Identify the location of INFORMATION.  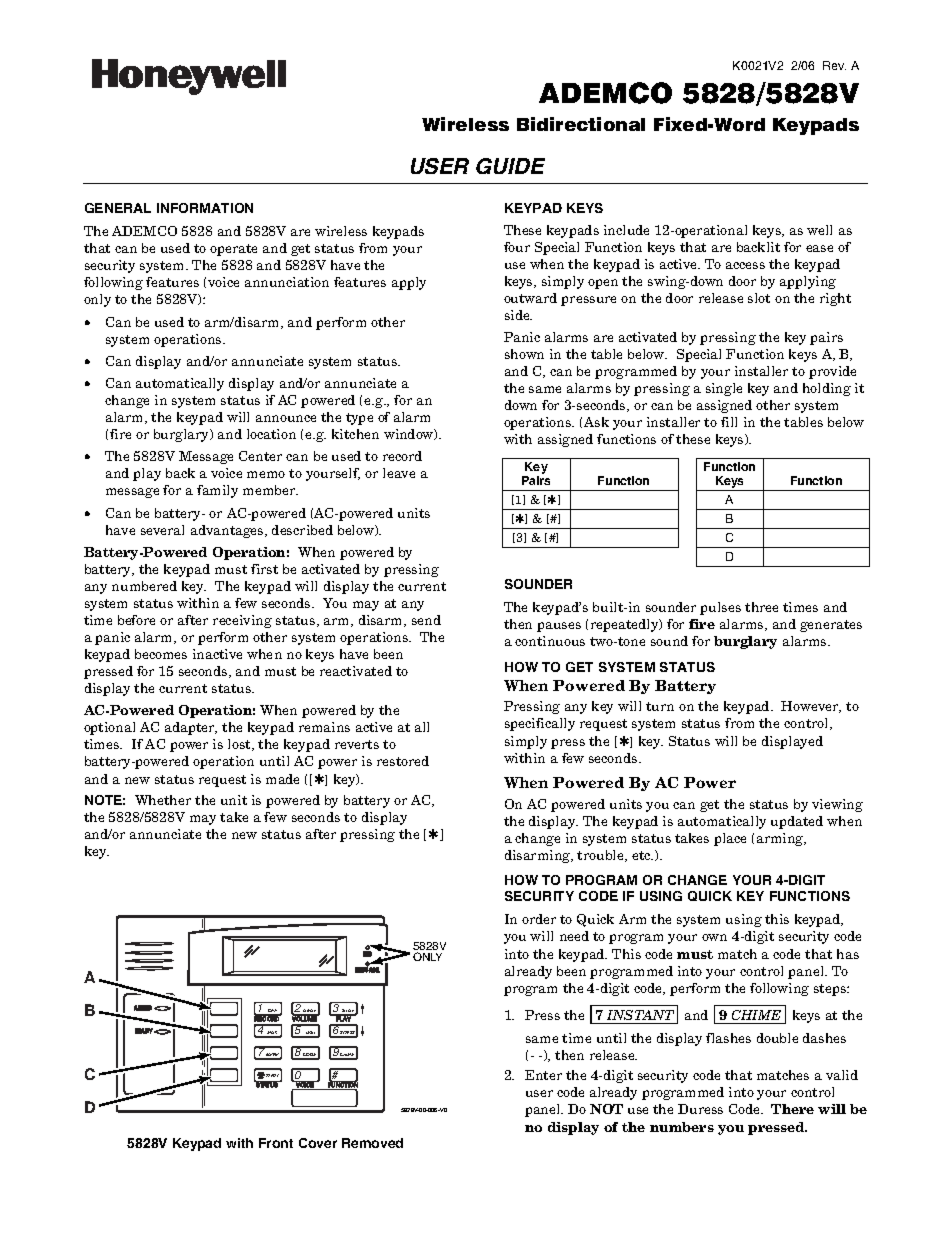
(205, 208).
